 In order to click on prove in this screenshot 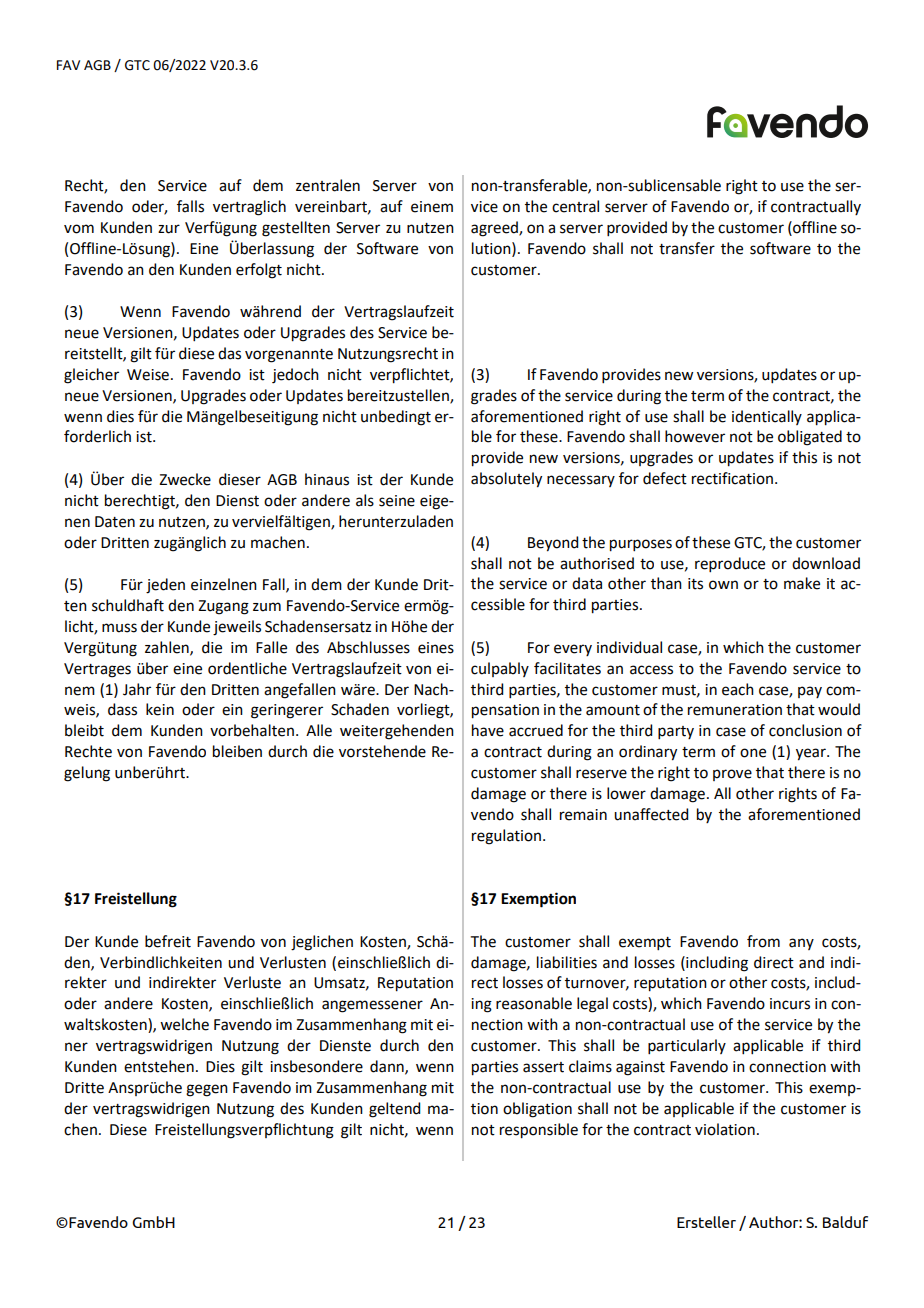, I will do `click(732, 775)`.
